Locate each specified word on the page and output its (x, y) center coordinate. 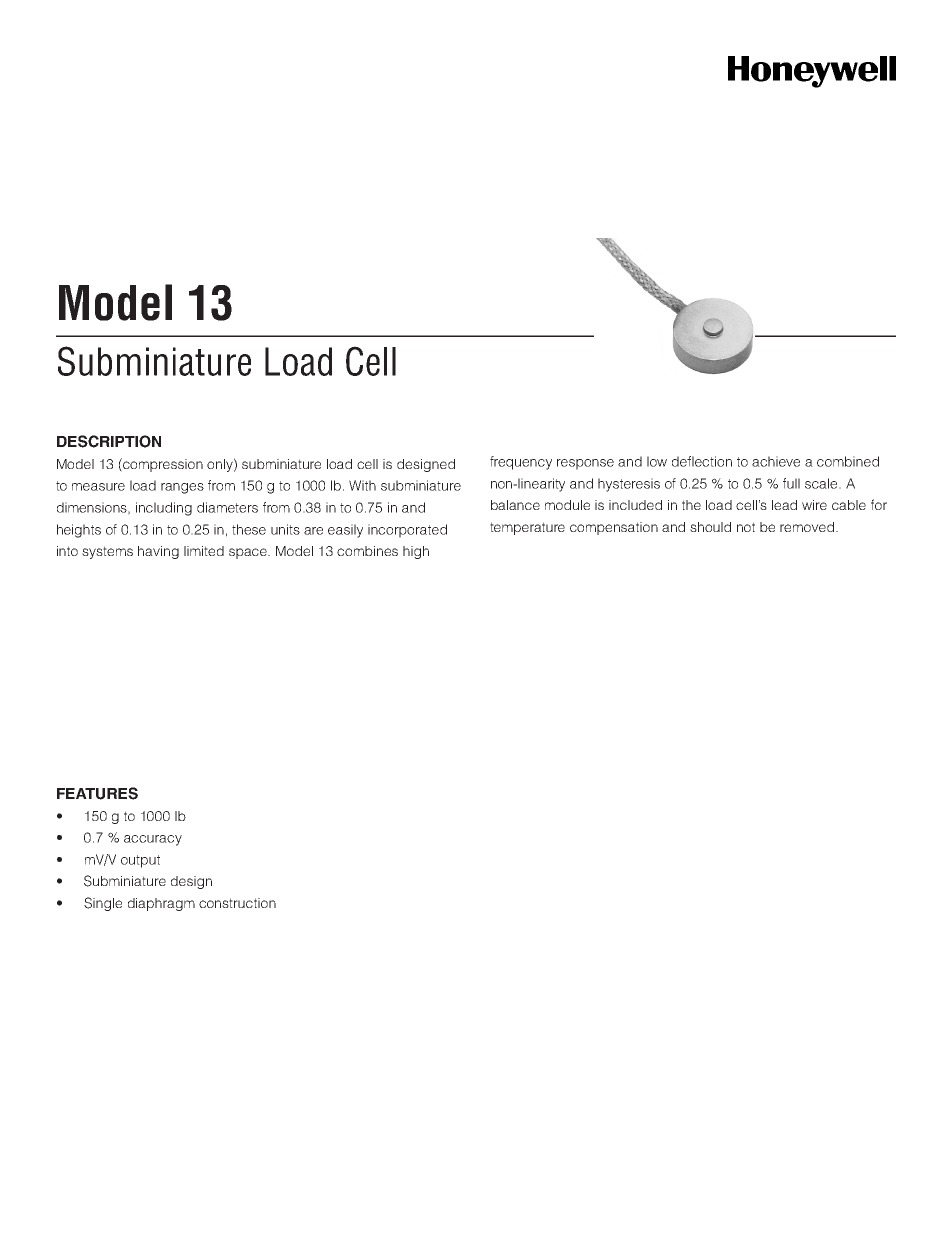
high (416, 552)
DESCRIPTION (109, 441)
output (140, 861)
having (158, 552)
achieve (776, 461)
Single (103, 904)
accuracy (153, 840)
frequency (521, 463)
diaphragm (161, 904)
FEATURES (97, 793)
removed (807, 527)
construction (237, 903)
